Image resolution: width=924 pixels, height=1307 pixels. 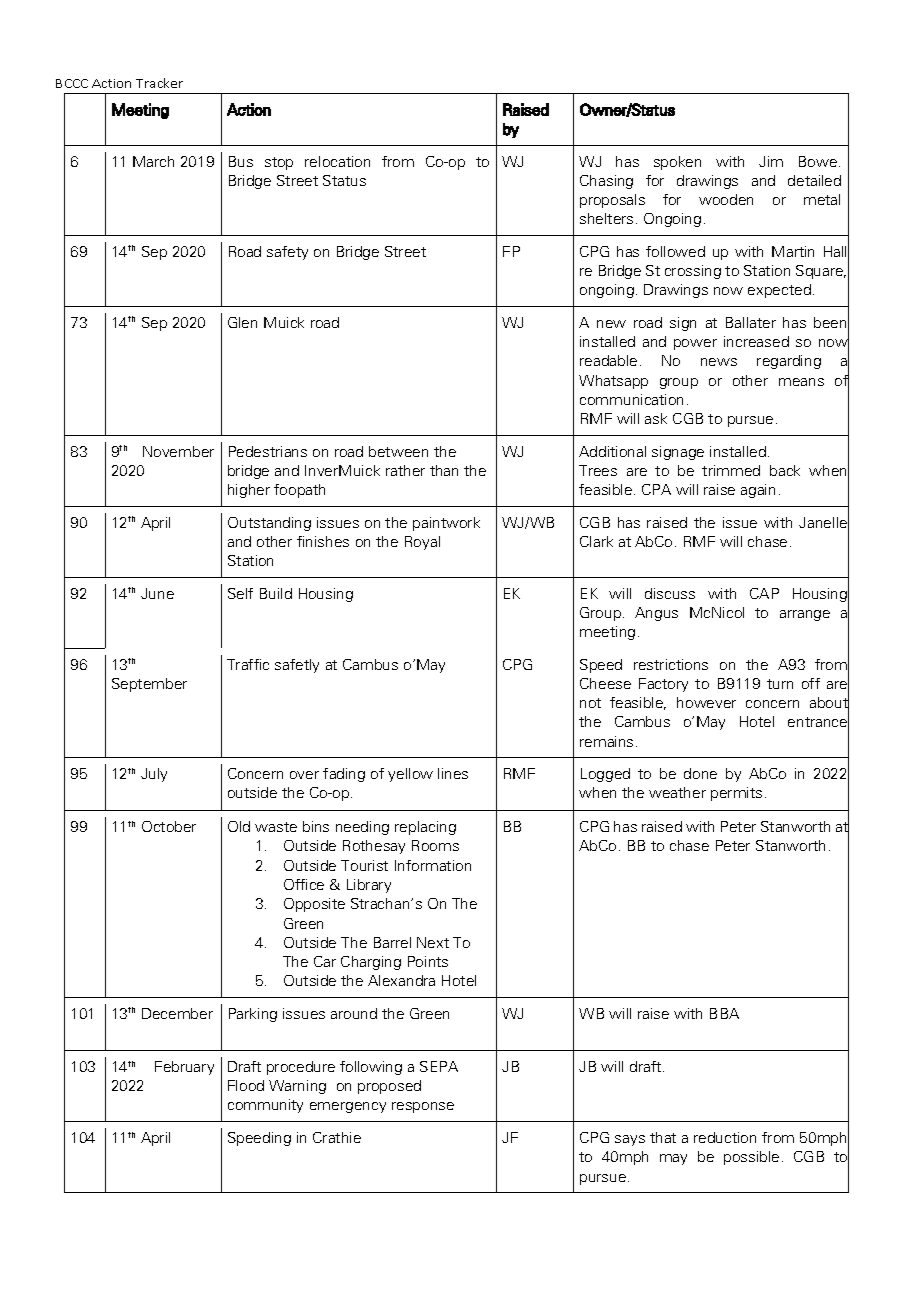 I want to click on community, so click(x=265, y=1106).
